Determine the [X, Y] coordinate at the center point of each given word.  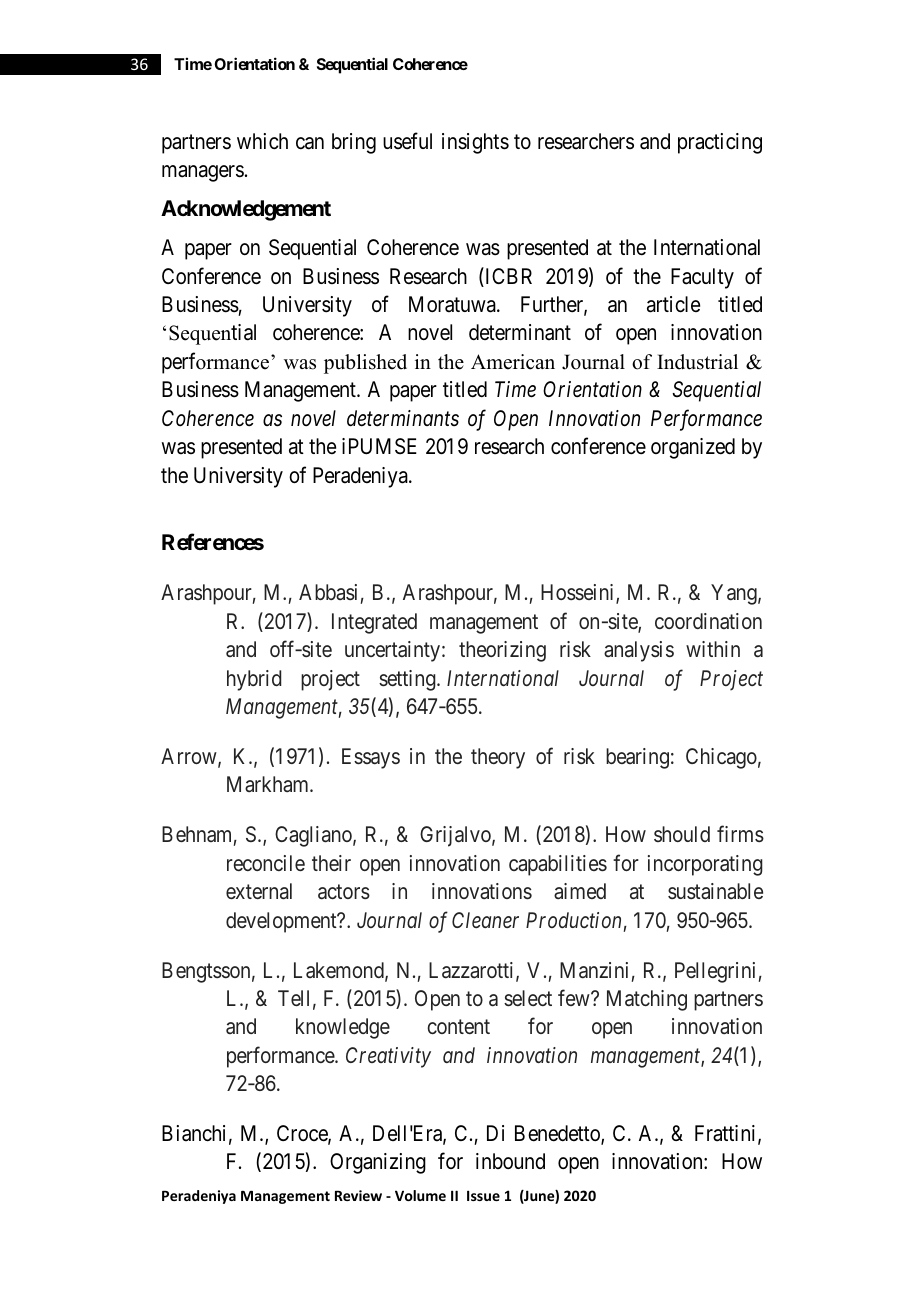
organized [693, 448]
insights [475, 143]
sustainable [715, 891]
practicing [720, 143]
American [513, 362]
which [262, 141]
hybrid [254, 680]
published [365, 364]
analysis [639, 651]
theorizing [502, 651]
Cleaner [485, 920]
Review [358, 1195]
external [259, 891]
